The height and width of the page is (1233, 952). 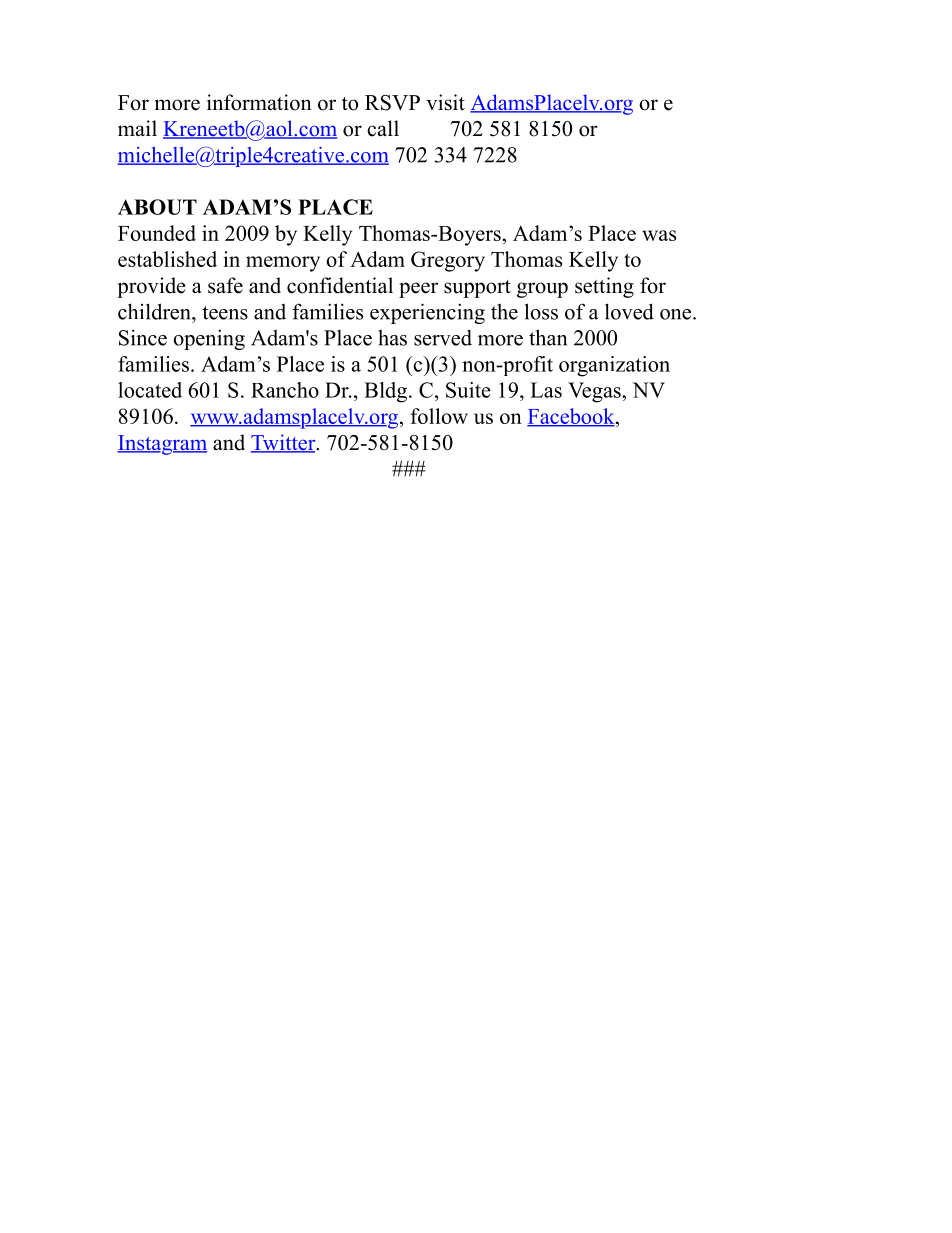 I want to click on RSVP, so click(x=392, y=103).
